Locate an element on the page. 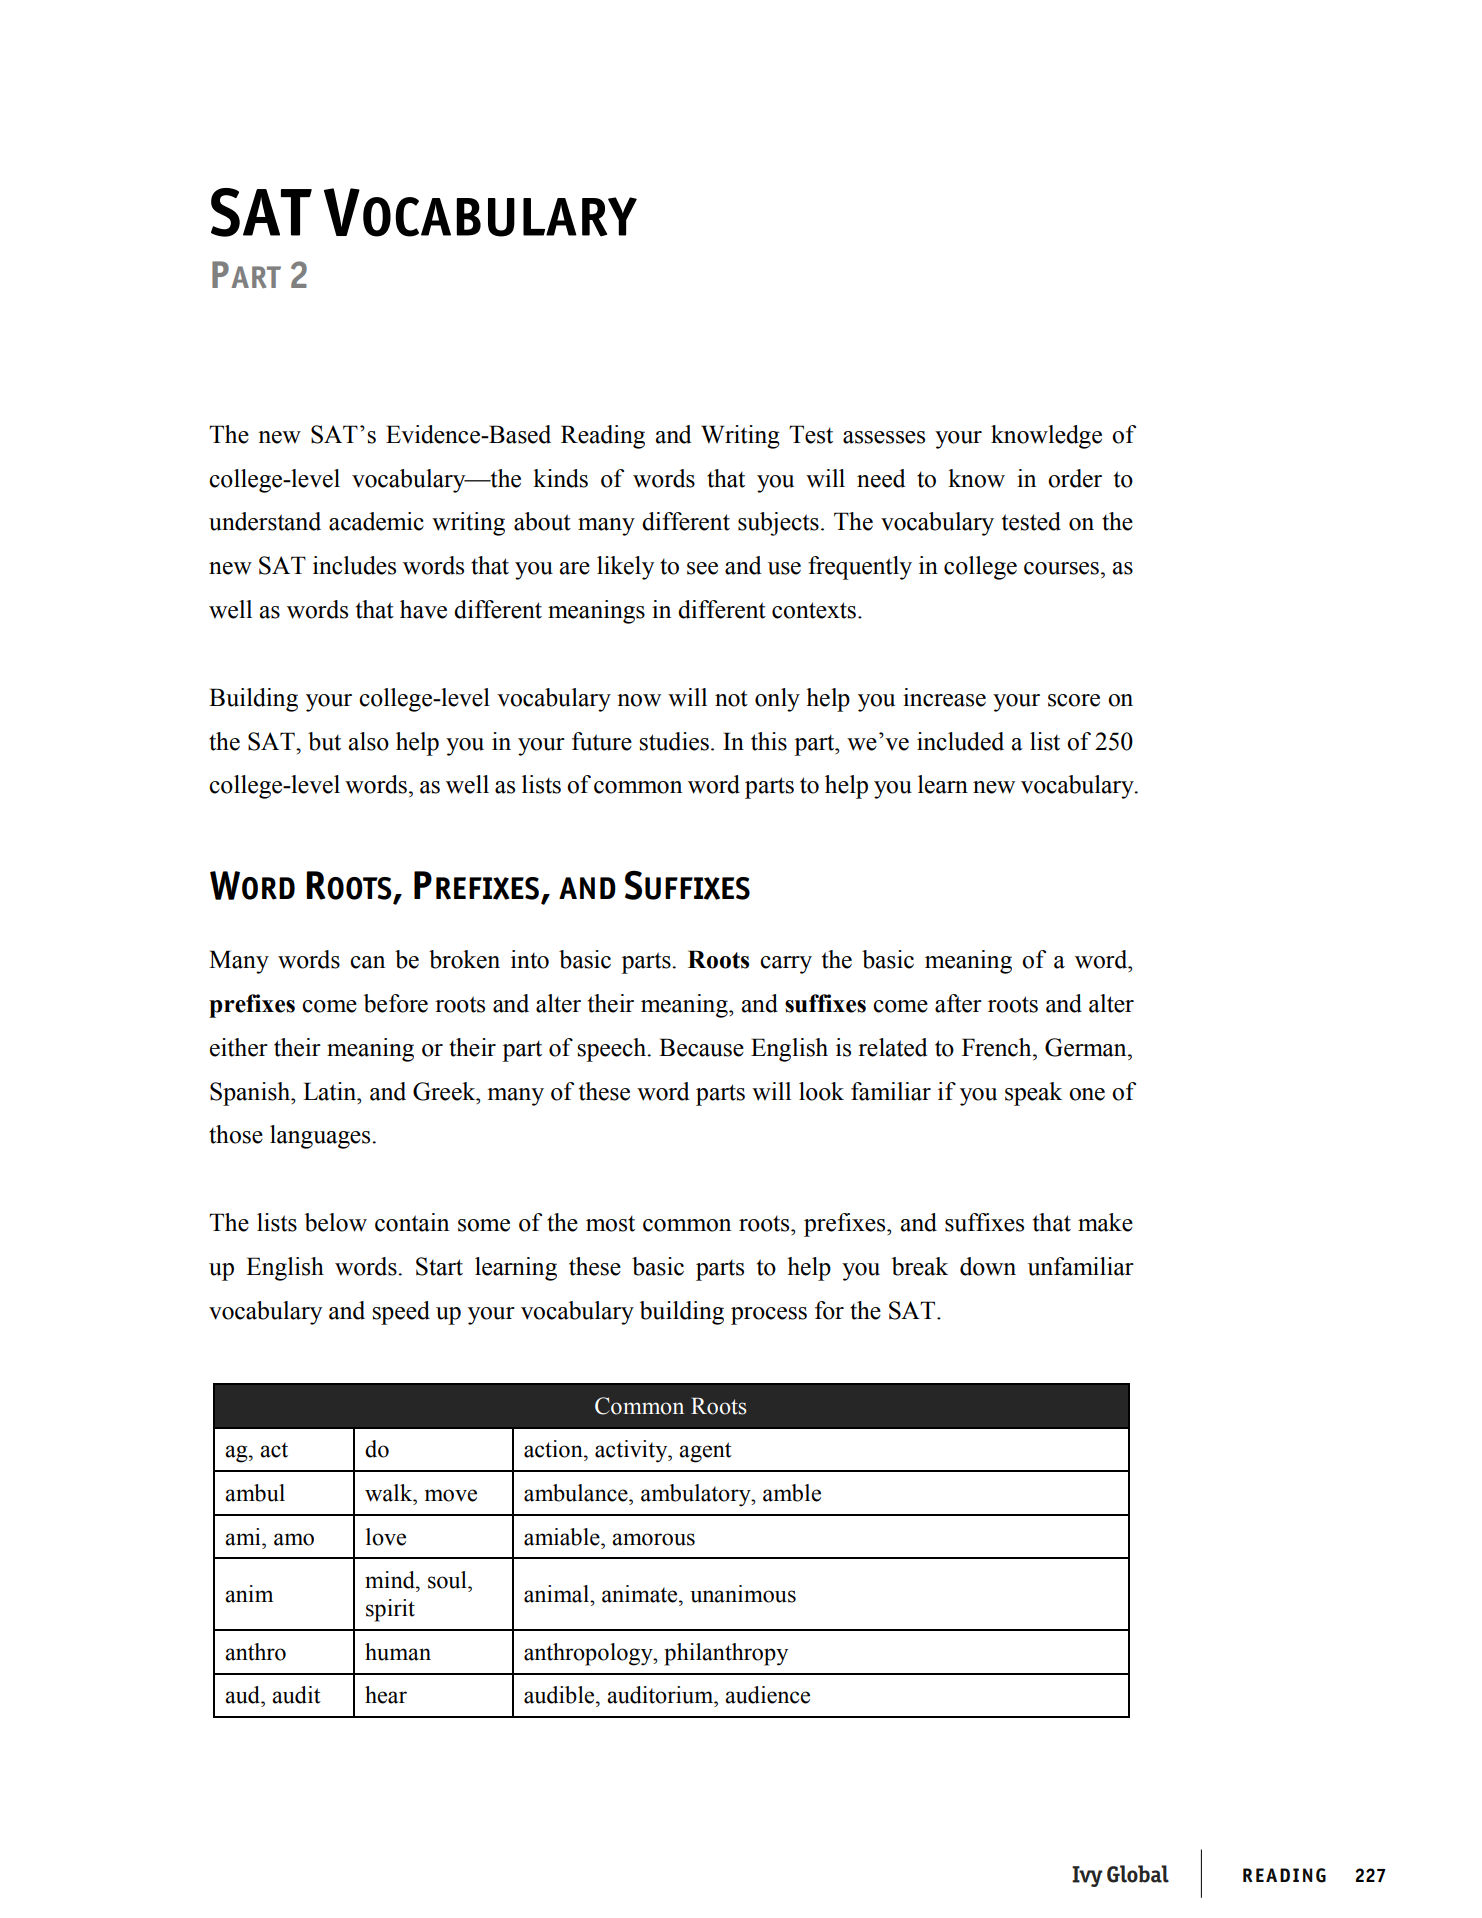  hear is located at coordinates (386, 1695).
